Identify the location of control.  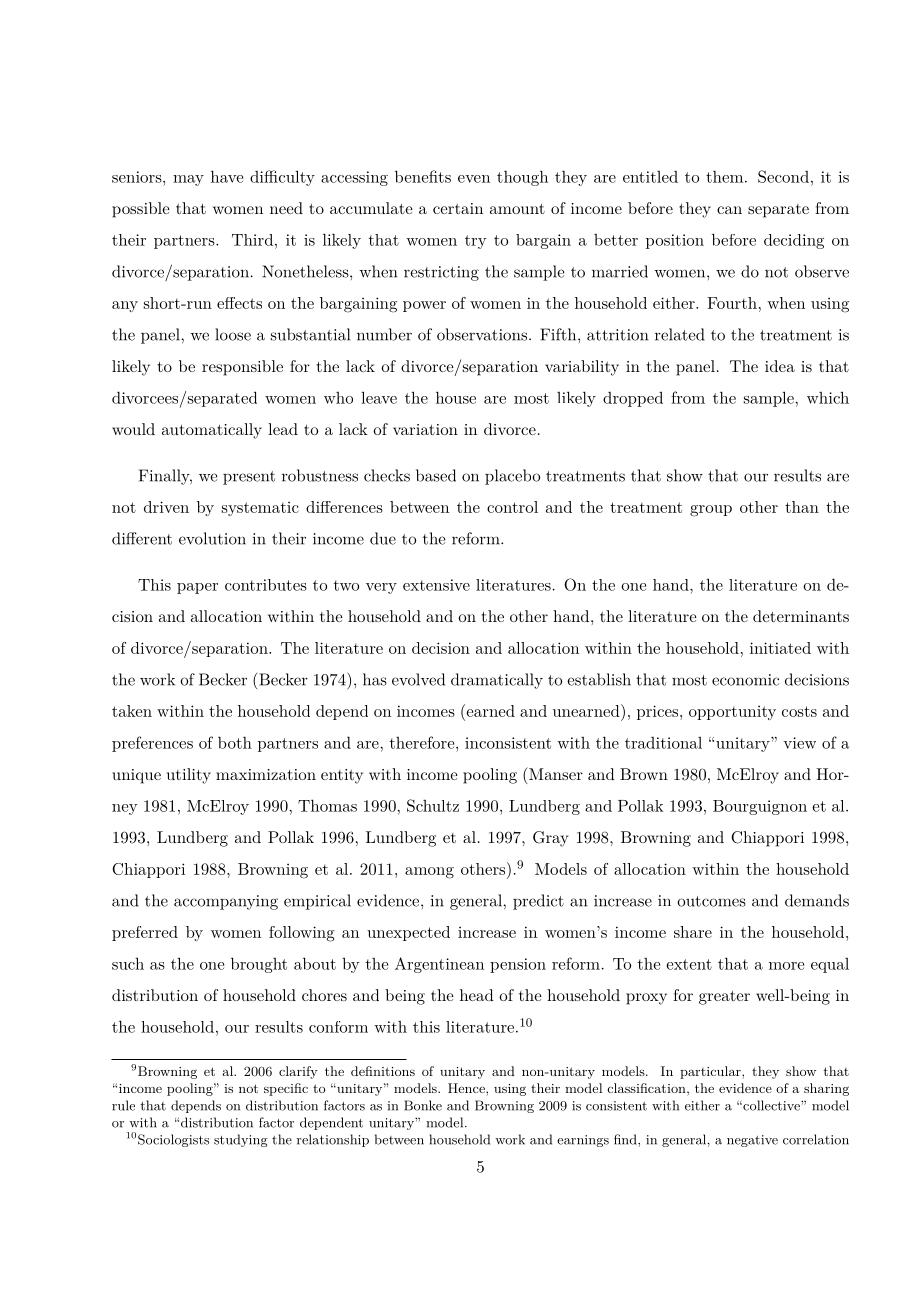
(512, 507).
